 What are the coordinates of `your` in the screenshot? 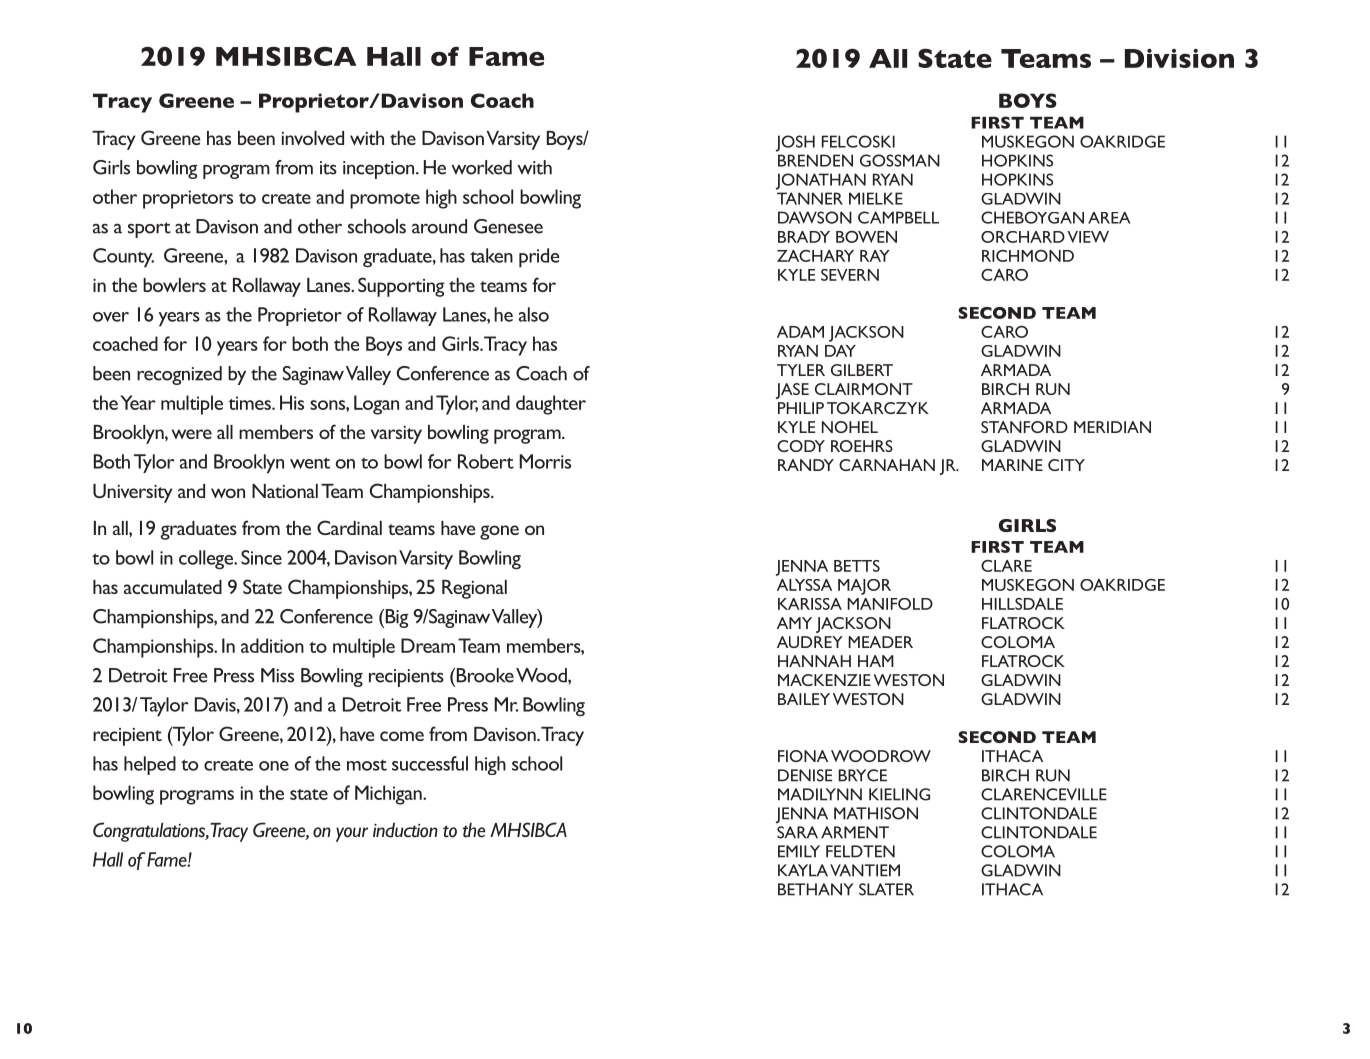 It's located at (352, 834).
